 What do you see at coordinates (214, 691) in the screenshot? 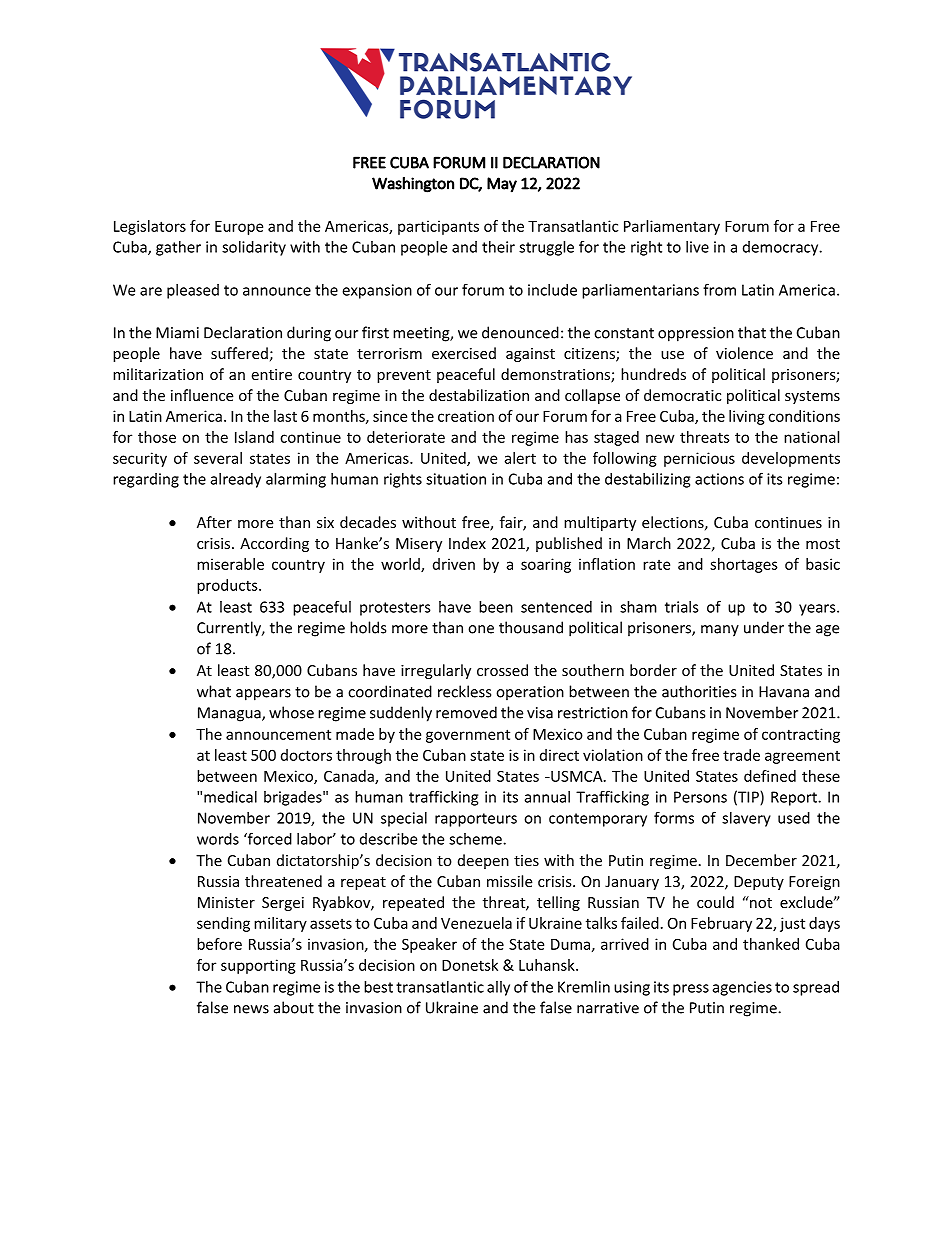
I see `what` at bounding box center [214, 691].
